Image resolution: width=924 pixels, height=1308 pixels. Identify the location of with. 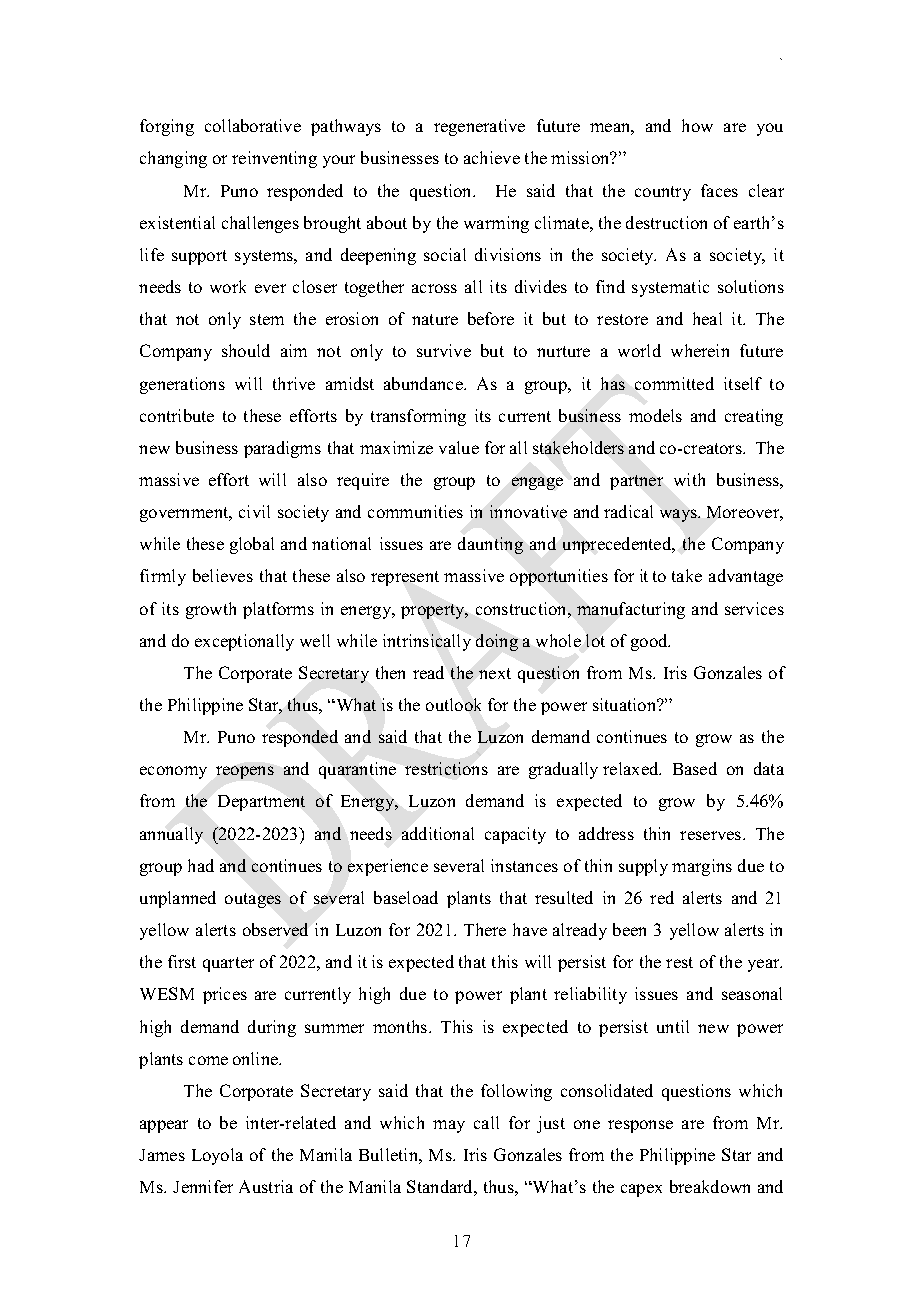
(689, 479).
